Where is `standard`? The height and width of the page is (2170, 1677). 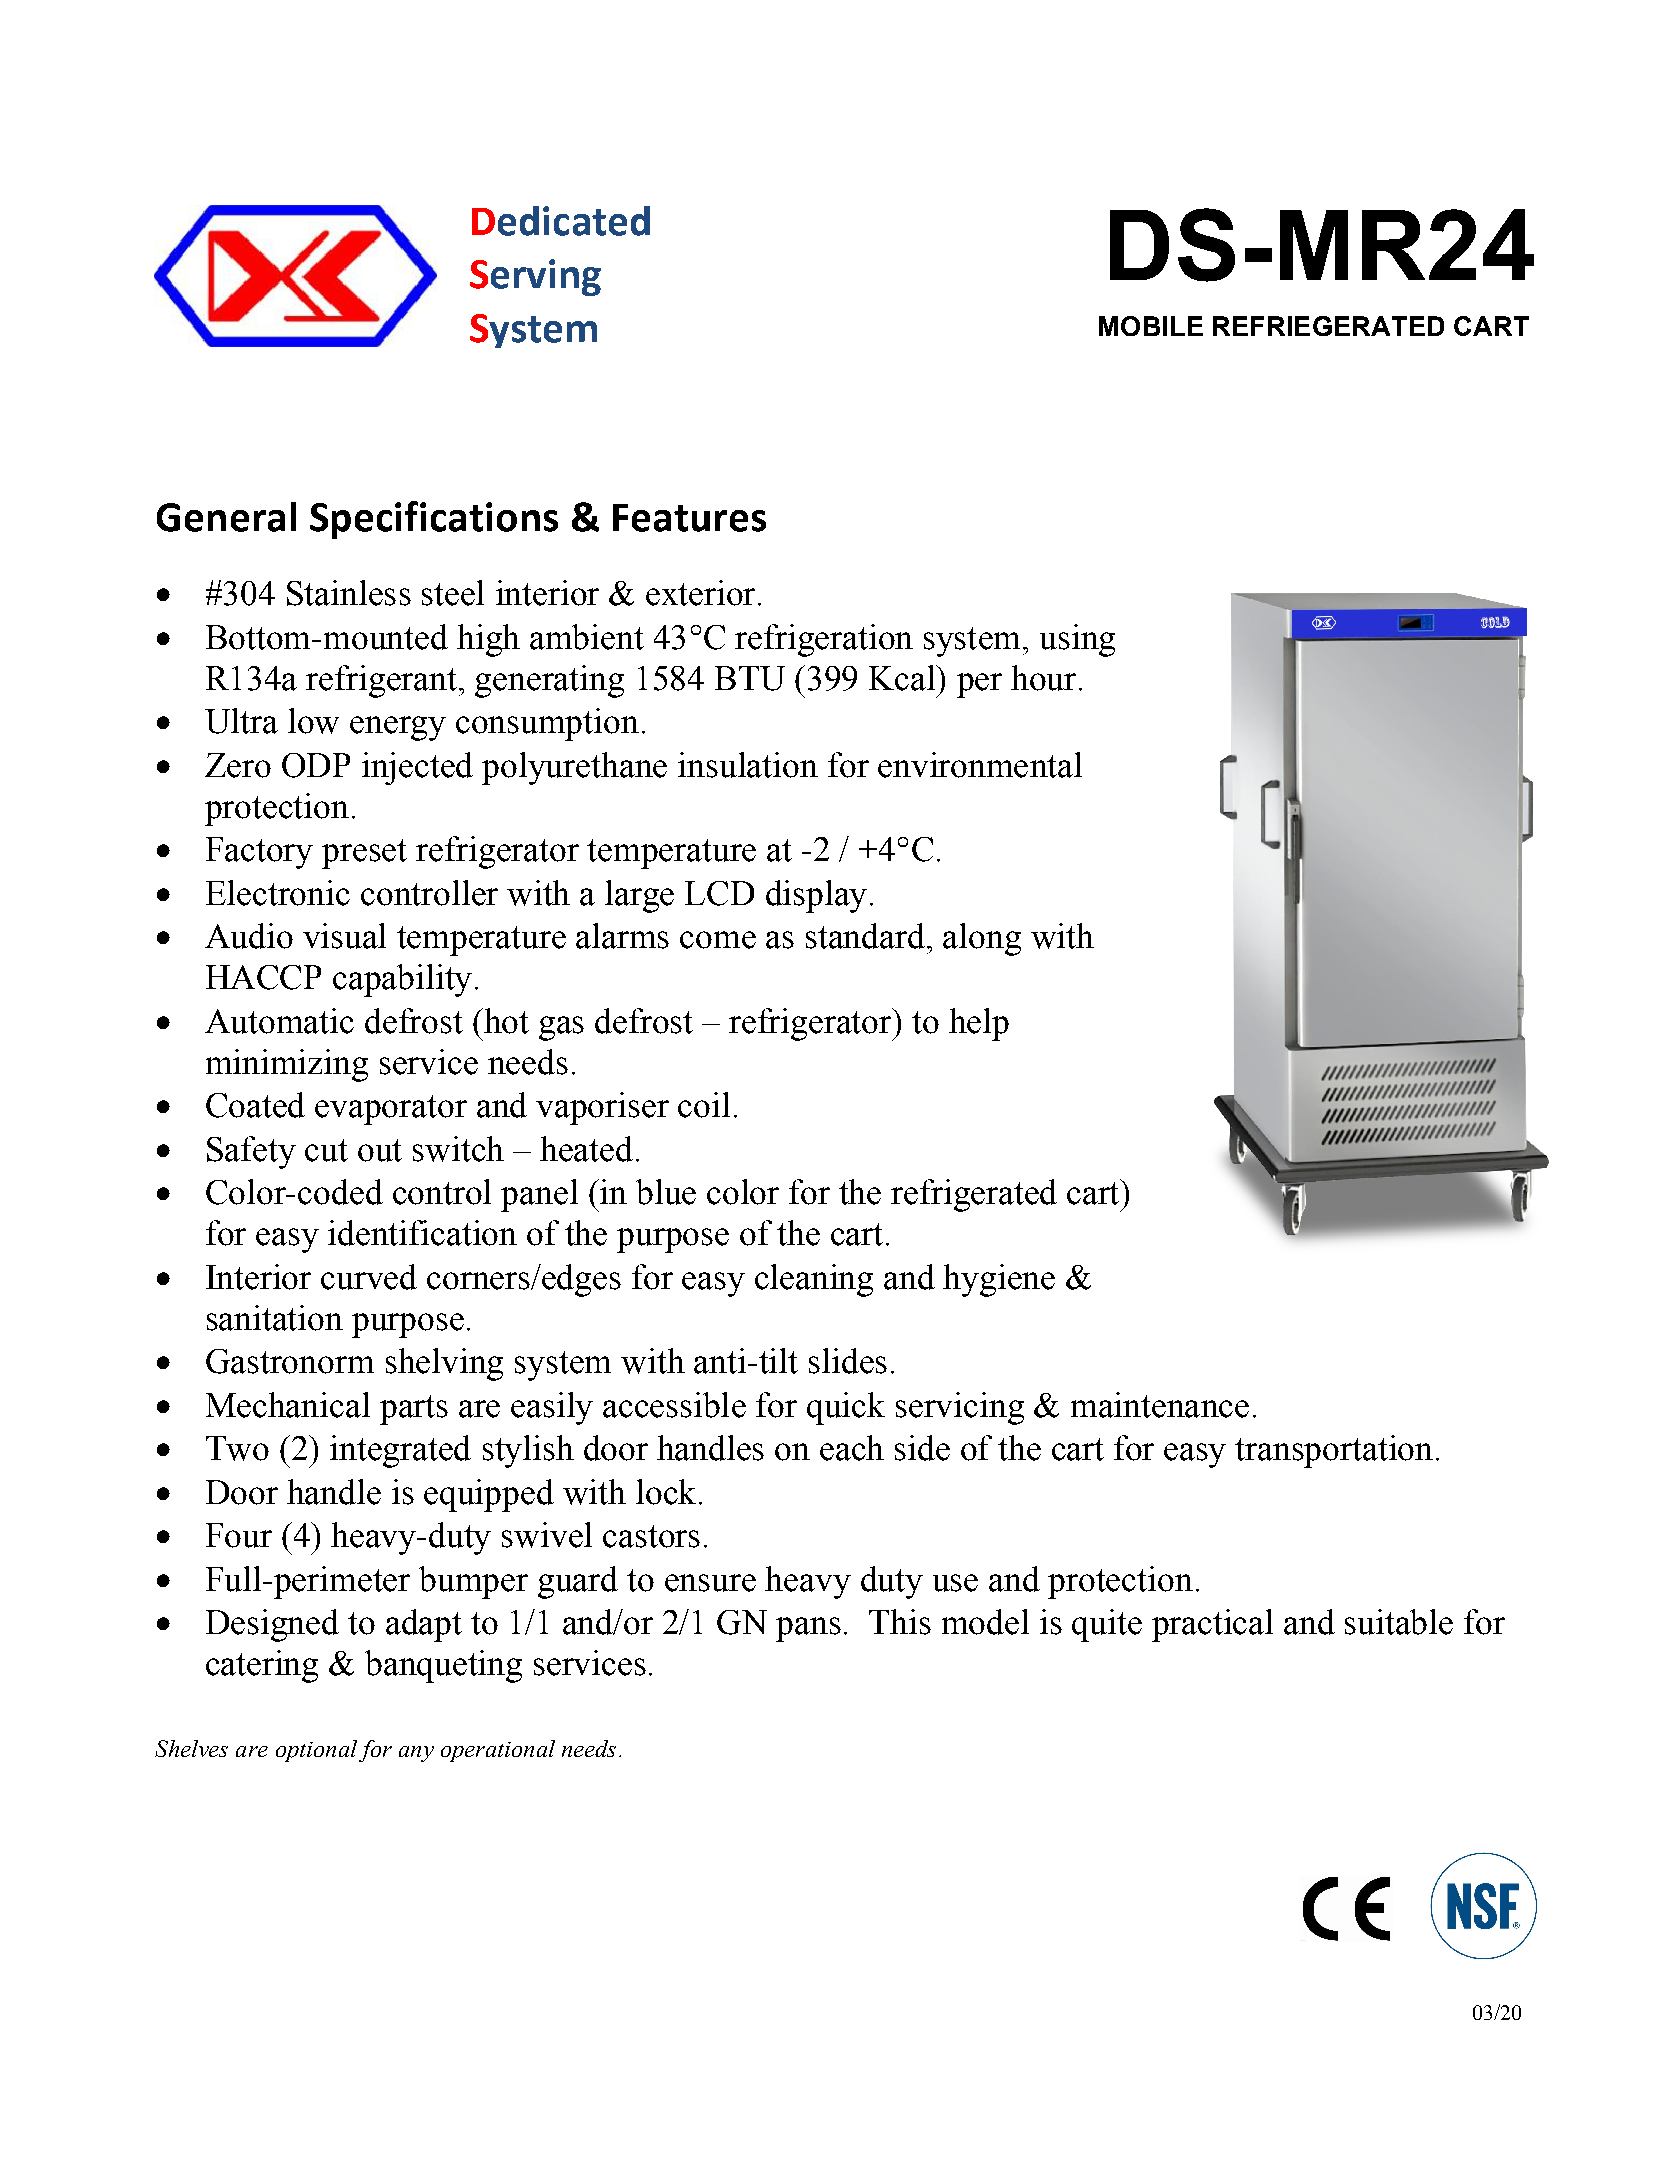
standard is located at coordinates (865, 936).
